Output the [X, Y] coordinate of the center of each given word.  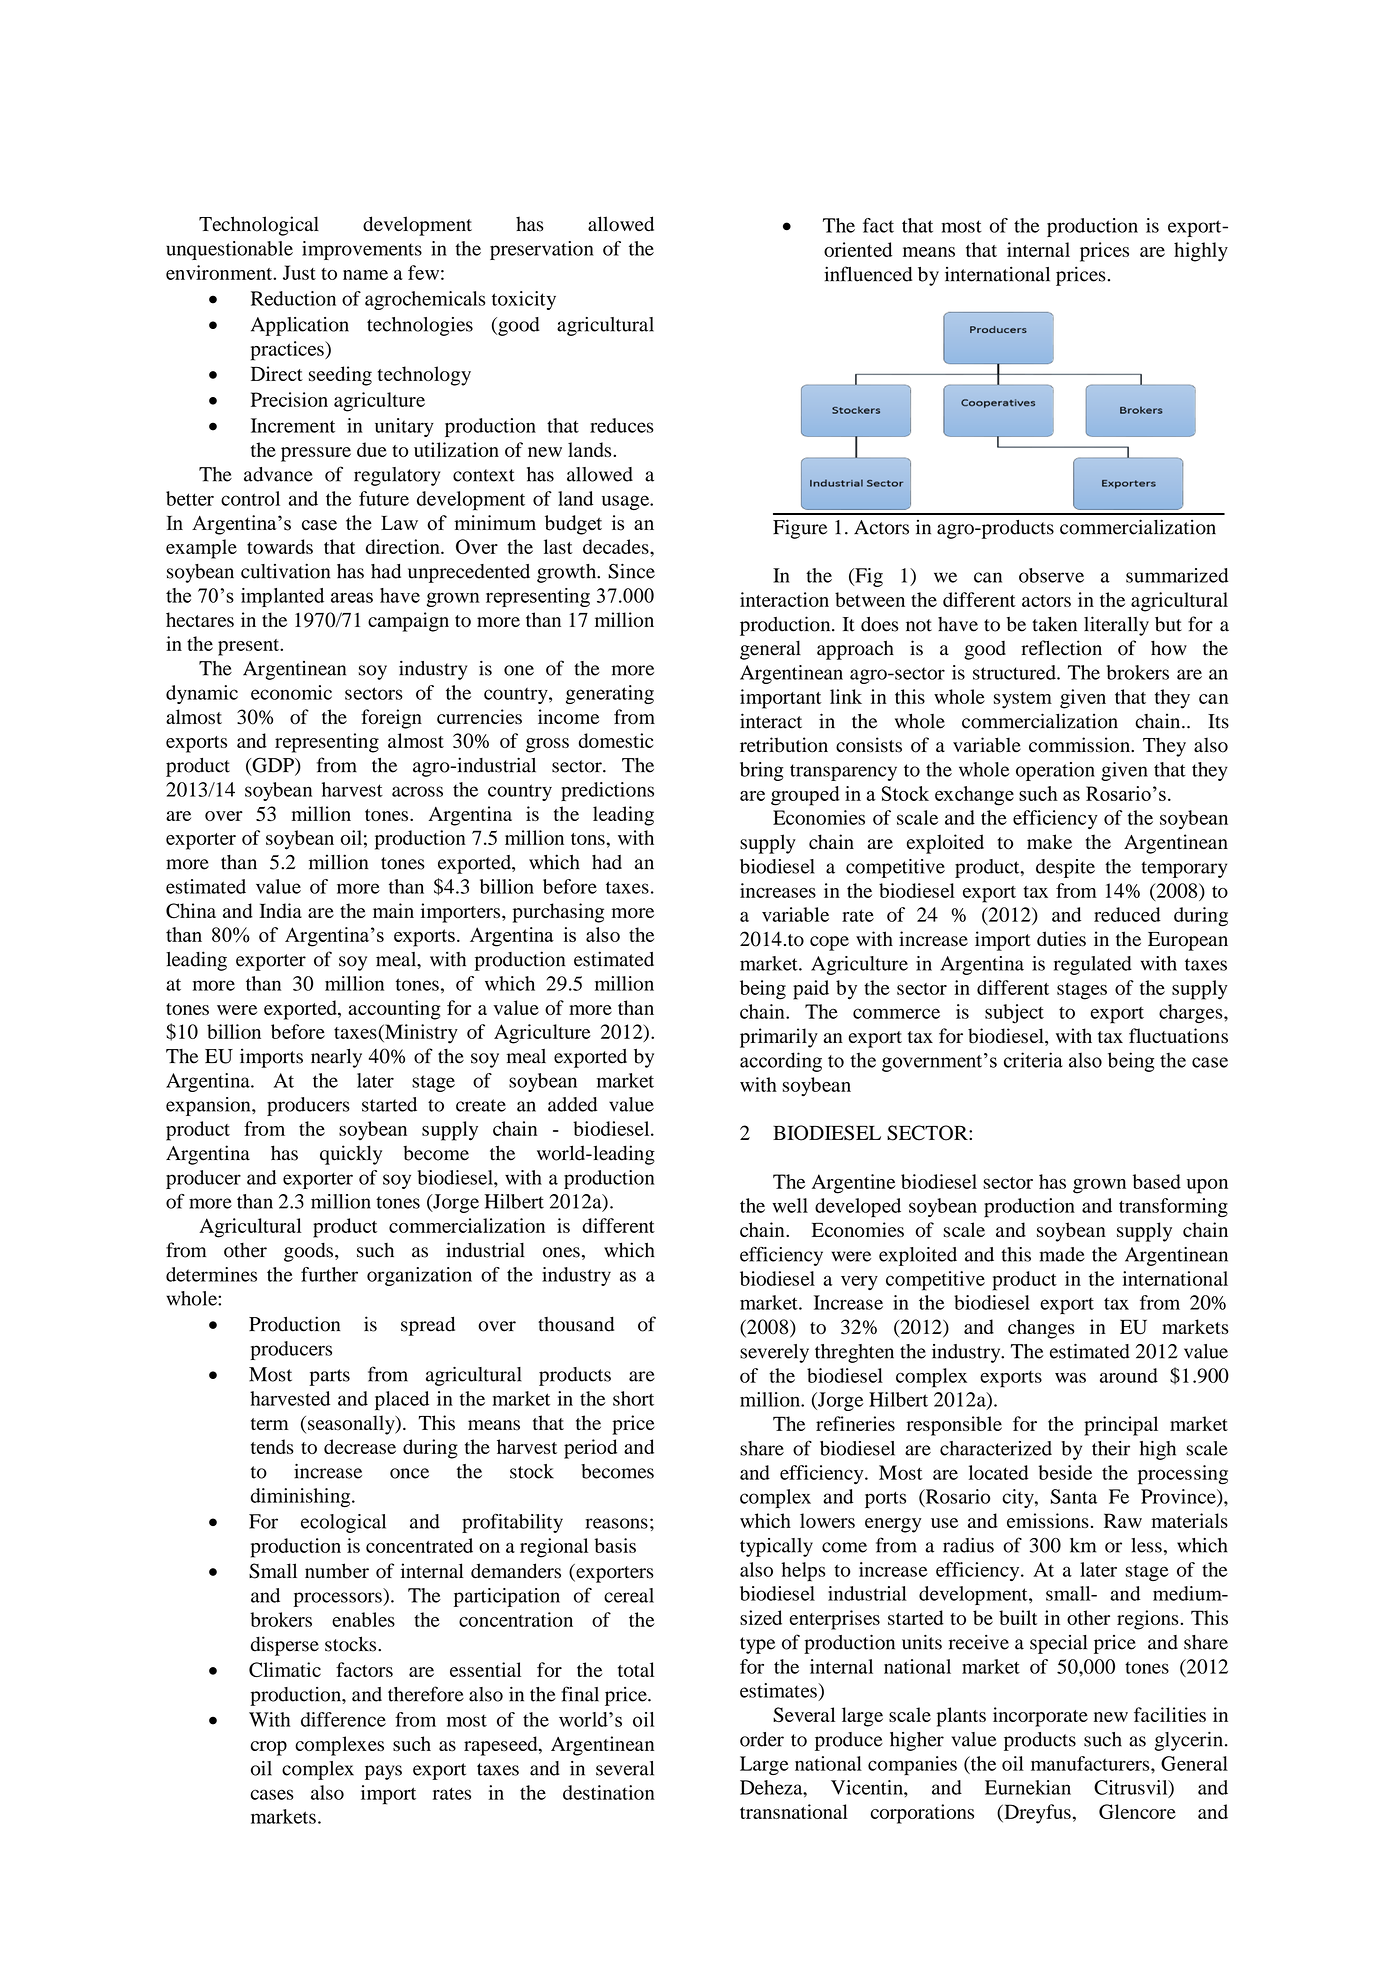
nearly [336, 1058]
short [633, 1398]
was [1070, 1377]
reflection [1061, 648]
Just [299, 272]
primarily [779, 1038]
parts [329, 1377]
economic [291, 692]
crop [269, 1748]
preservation [542, 250]
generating [610, 694]
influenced [868, 274]
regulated [1093, 965]
